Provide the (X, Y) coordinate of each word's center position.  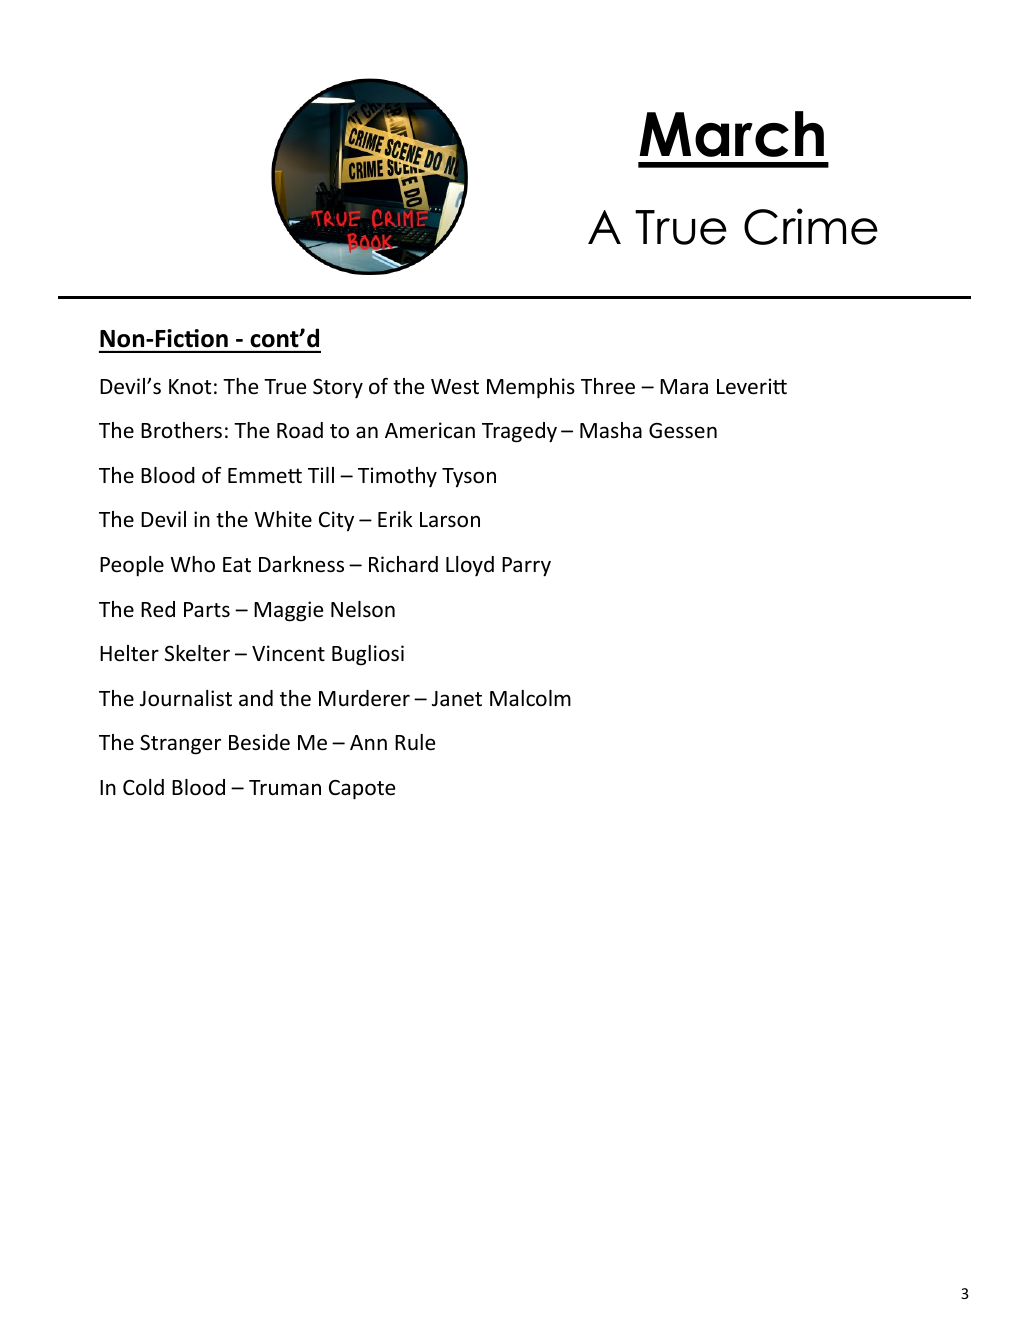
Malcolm (530, 698)
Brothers (181, 430)
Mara (684, 386)
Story (338, 389)
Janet (457, 699)
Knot (190, 387)
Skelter (197, 653)
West (455, 386)
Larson (450, 520)
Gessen (683, 431)
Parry (526, 567)
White (283, 519)
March (731, 134)
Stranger (180, 744)
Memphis (531, 388)
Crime (811, 226)
